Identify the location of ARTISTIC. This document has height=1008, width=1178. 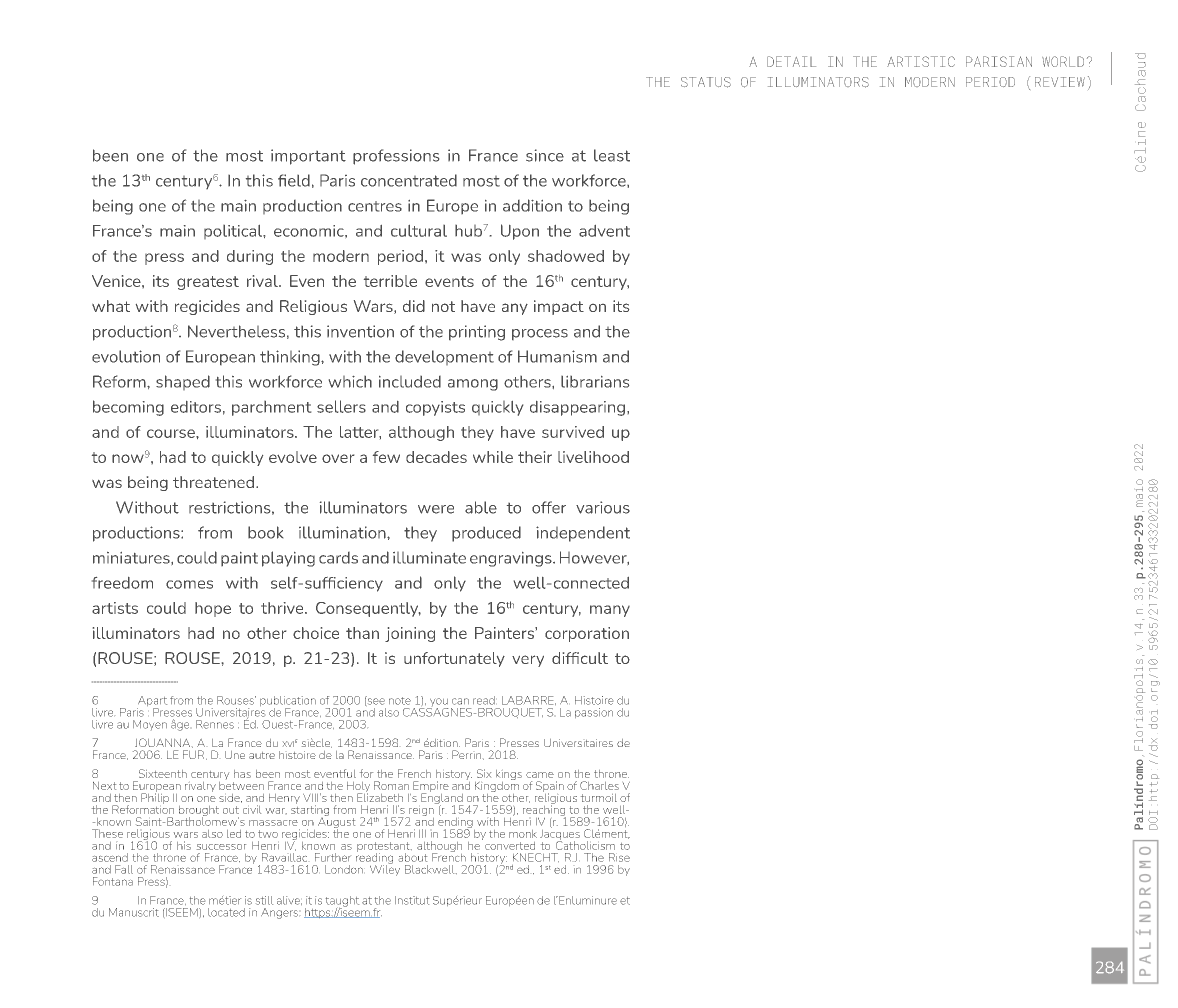
(921, 61).
